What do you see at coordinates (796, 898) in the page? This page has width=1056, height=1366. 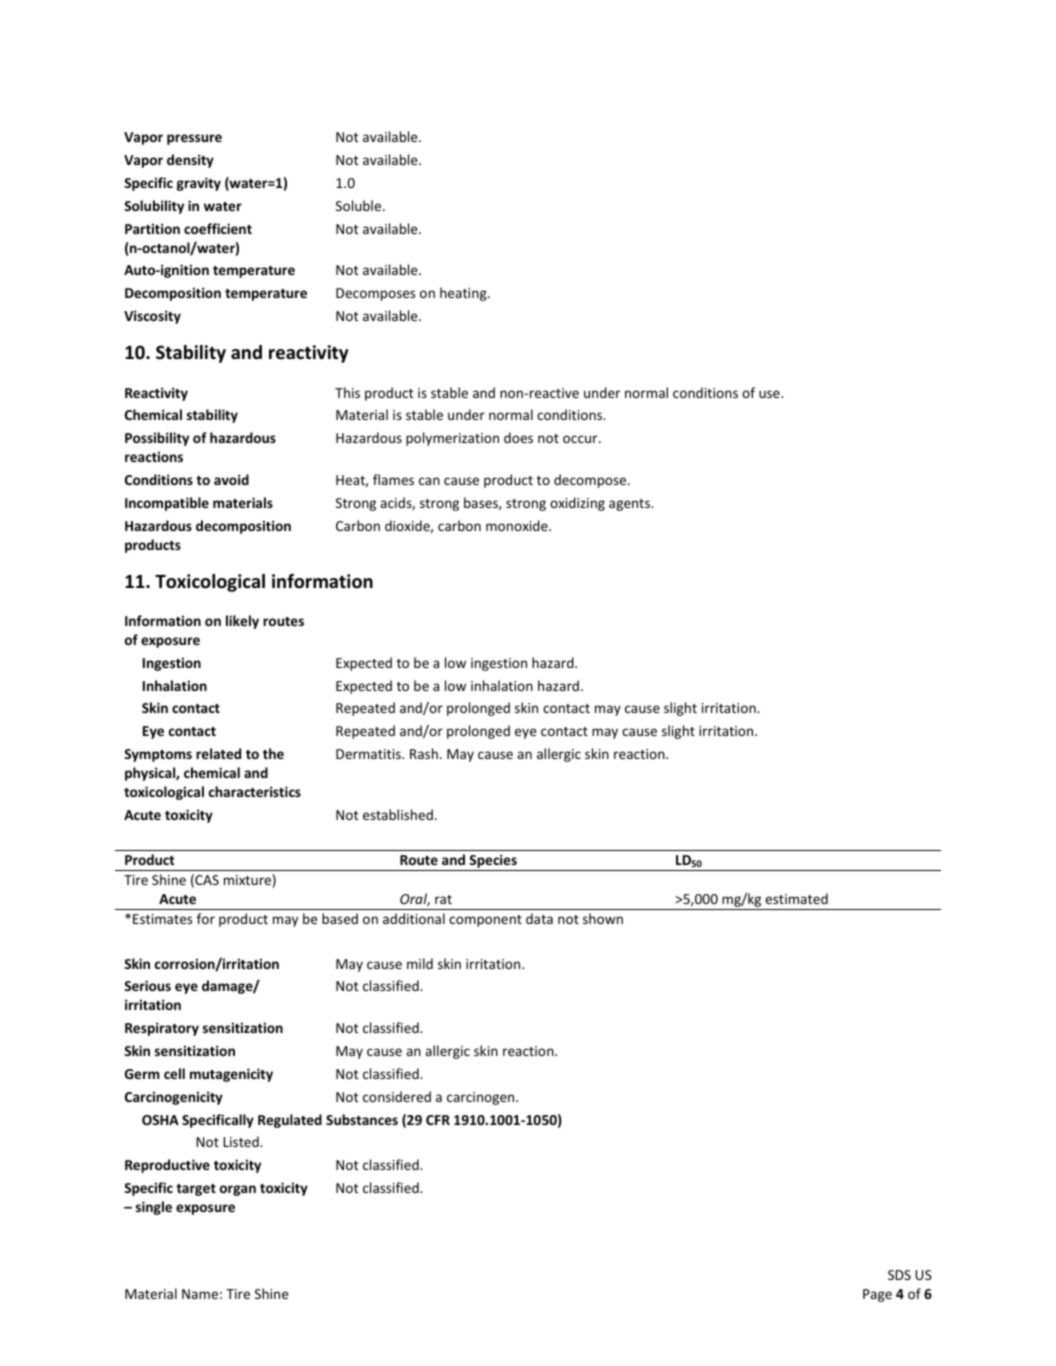 I see `estimated` at bounding box center [796, 898].
